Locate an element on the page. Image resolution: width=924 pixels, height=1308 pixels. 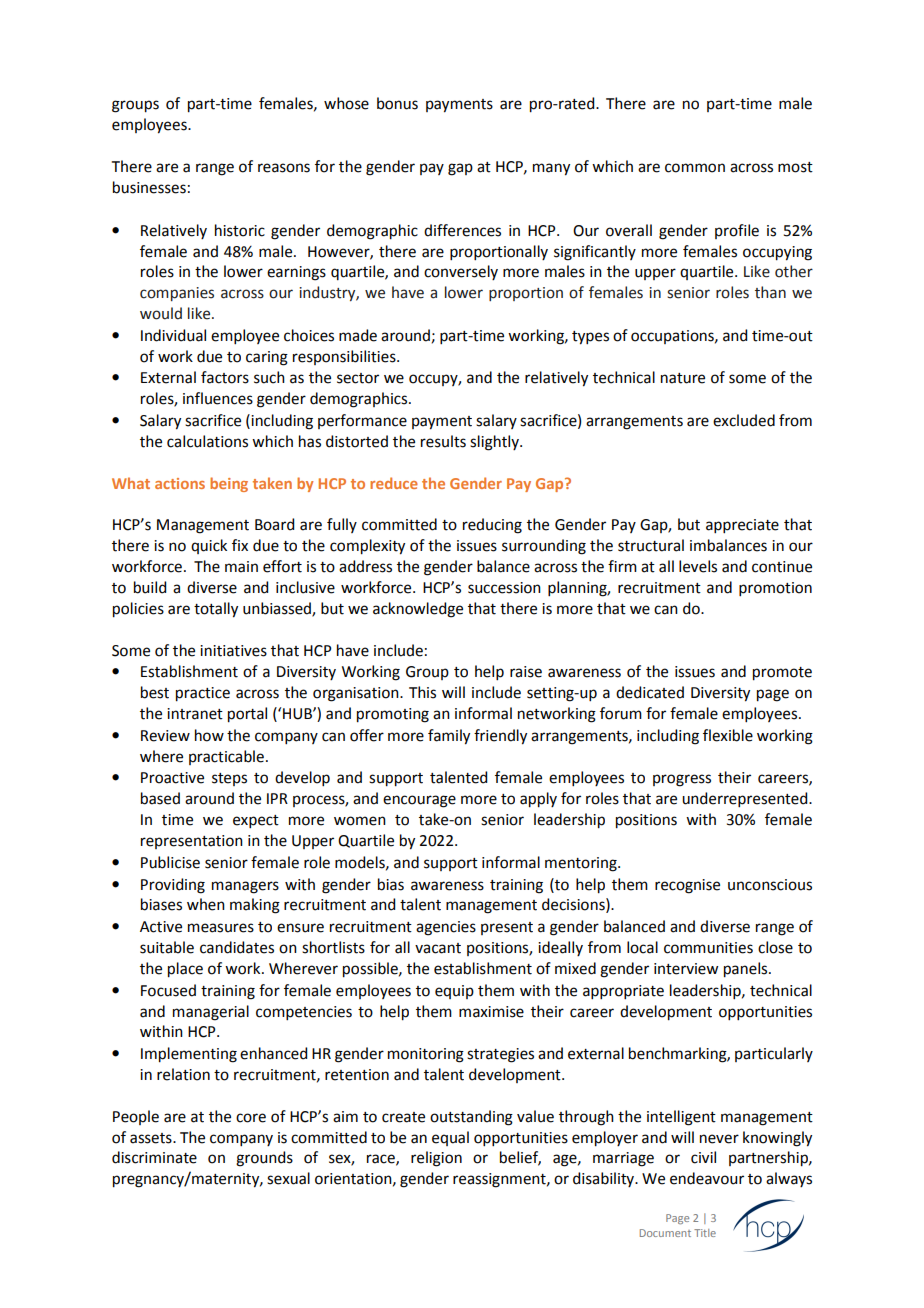
bonus is located at coordinates (397, 103).
